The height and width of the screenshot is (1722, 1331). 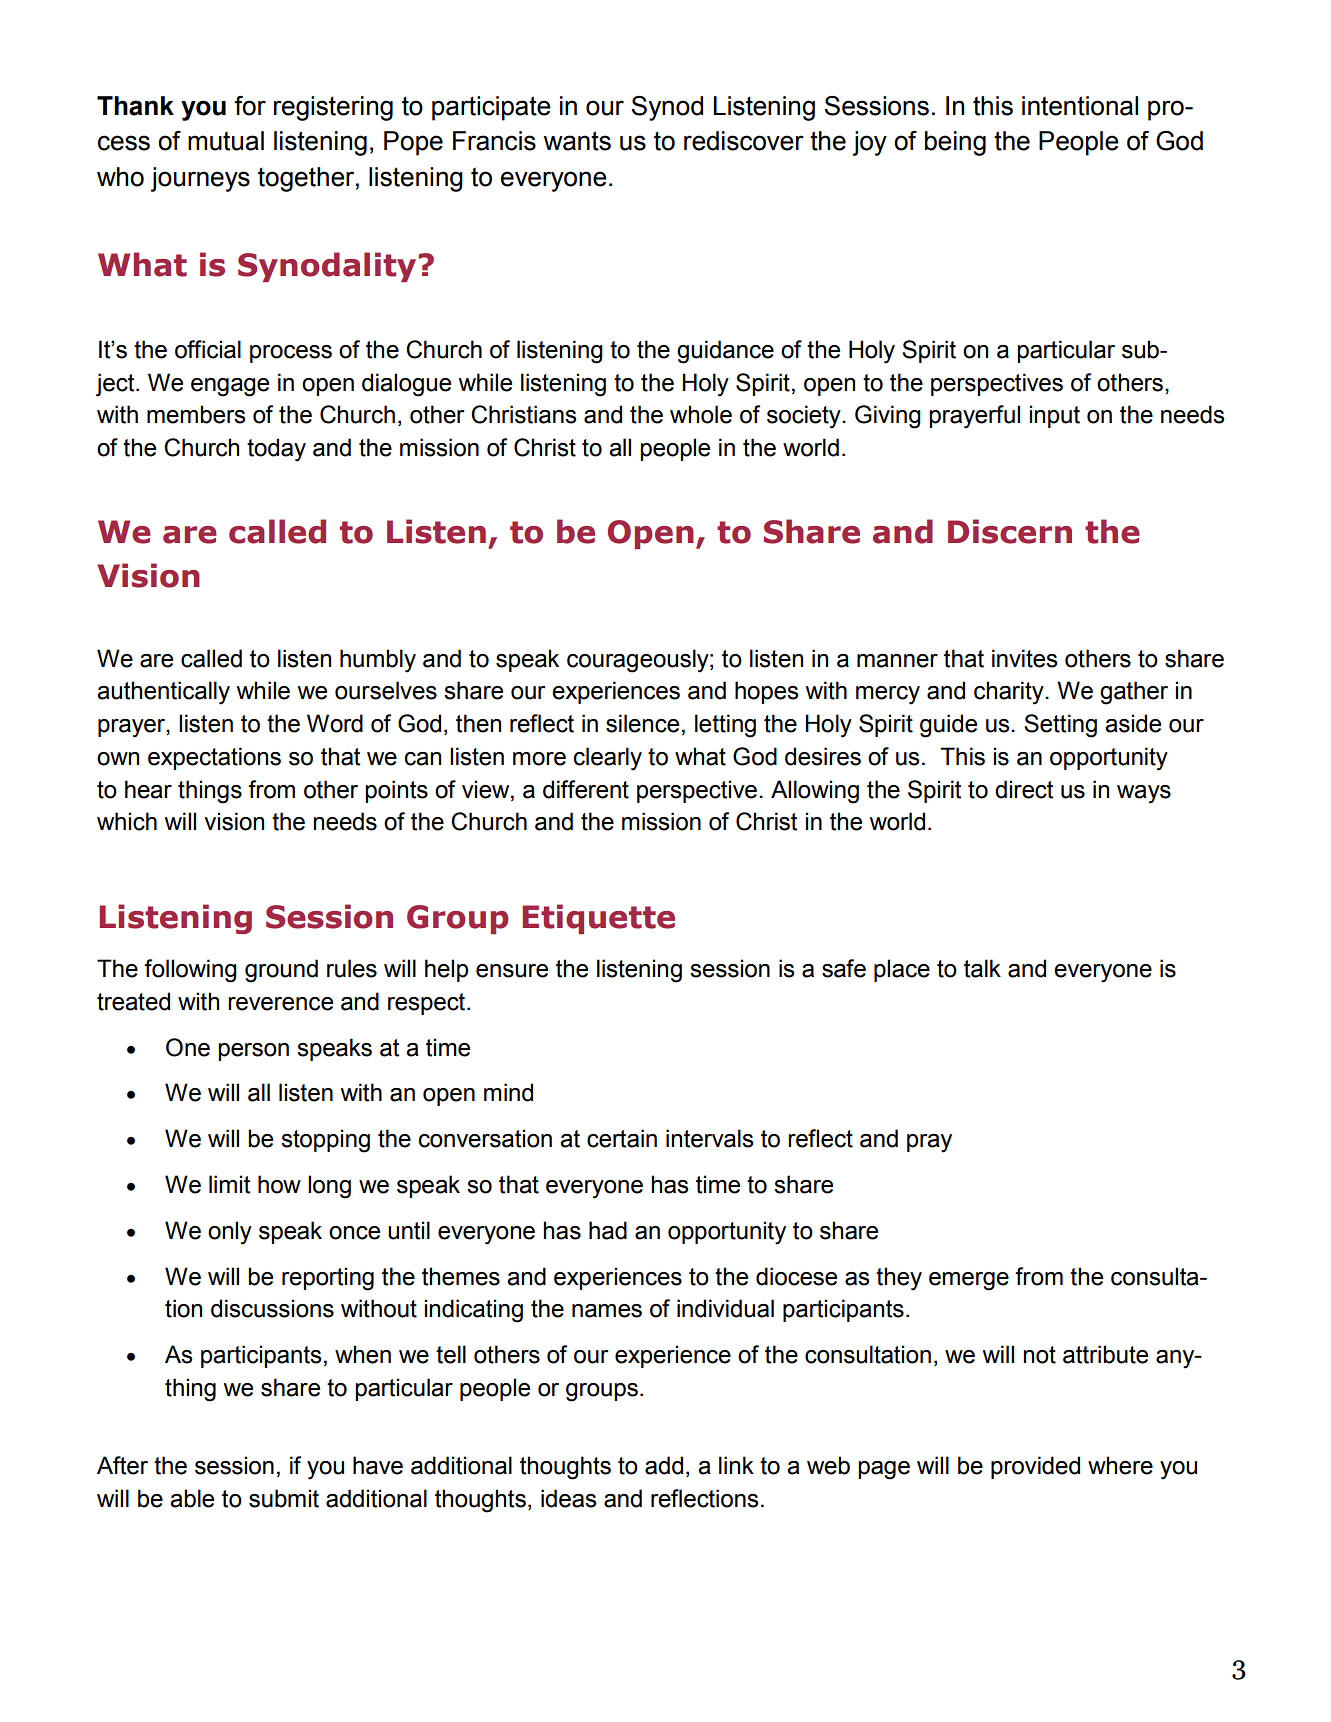 What do you see at coordinates (229, 1184) in the screenshot?
I see `limit` at bounding box center [229, 1184].
